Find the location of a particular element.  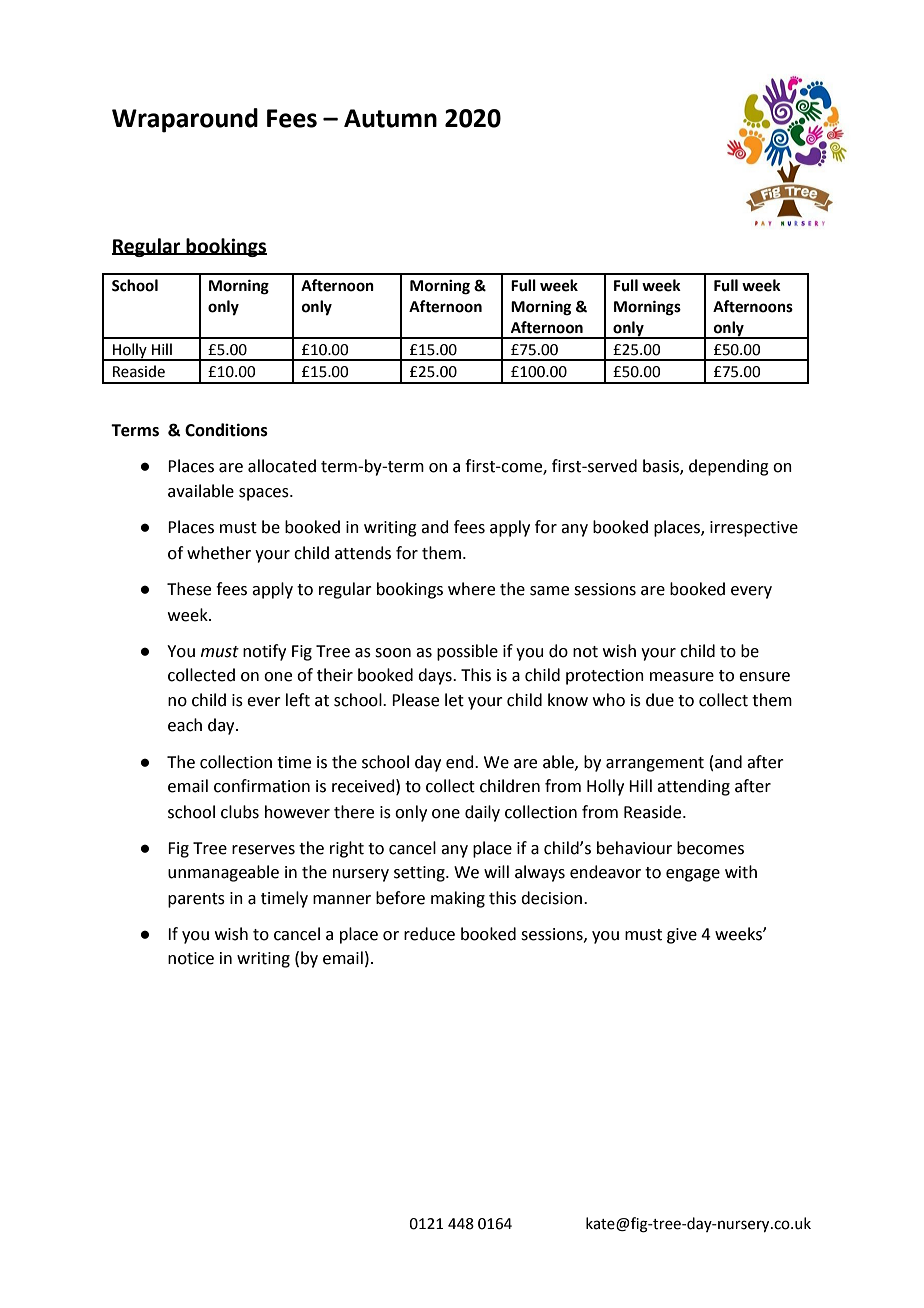

notify is located at coordinates (264, 652).
